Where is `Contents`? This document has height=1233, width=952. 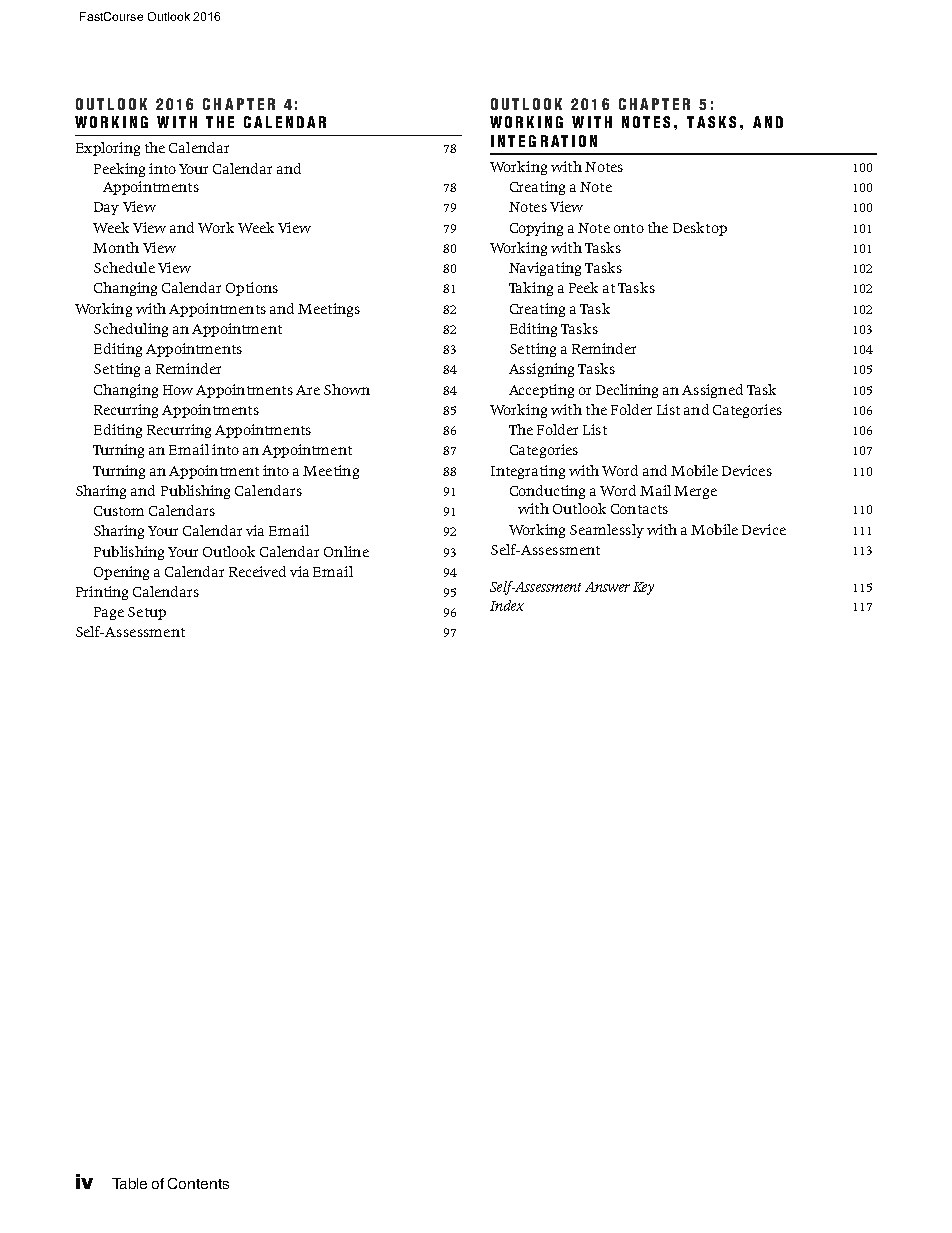 Contents is located at coordinates (198, 1183).
